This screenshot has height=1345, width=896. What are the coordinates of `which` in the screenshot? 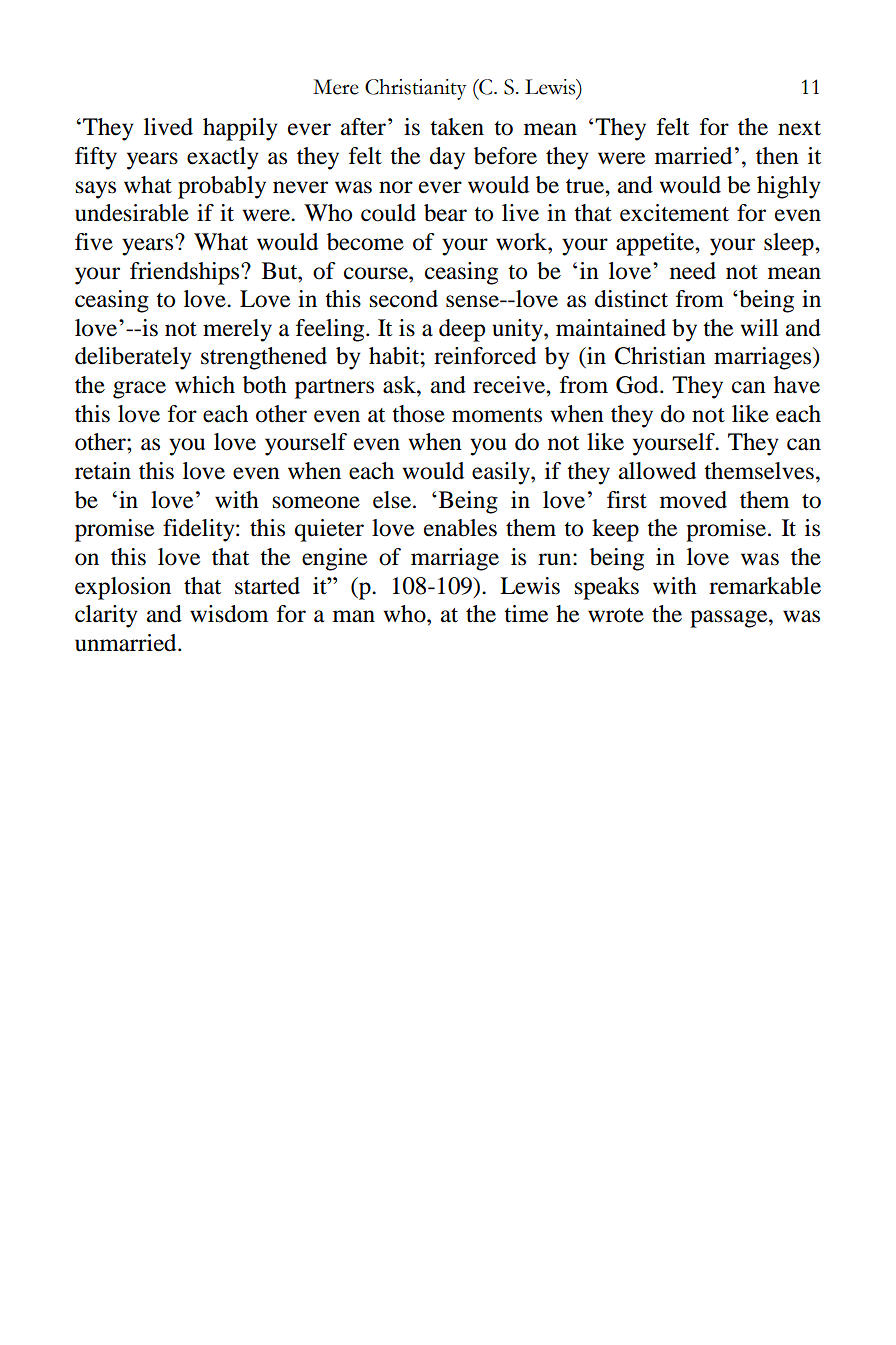 It's located at (205, 384).
